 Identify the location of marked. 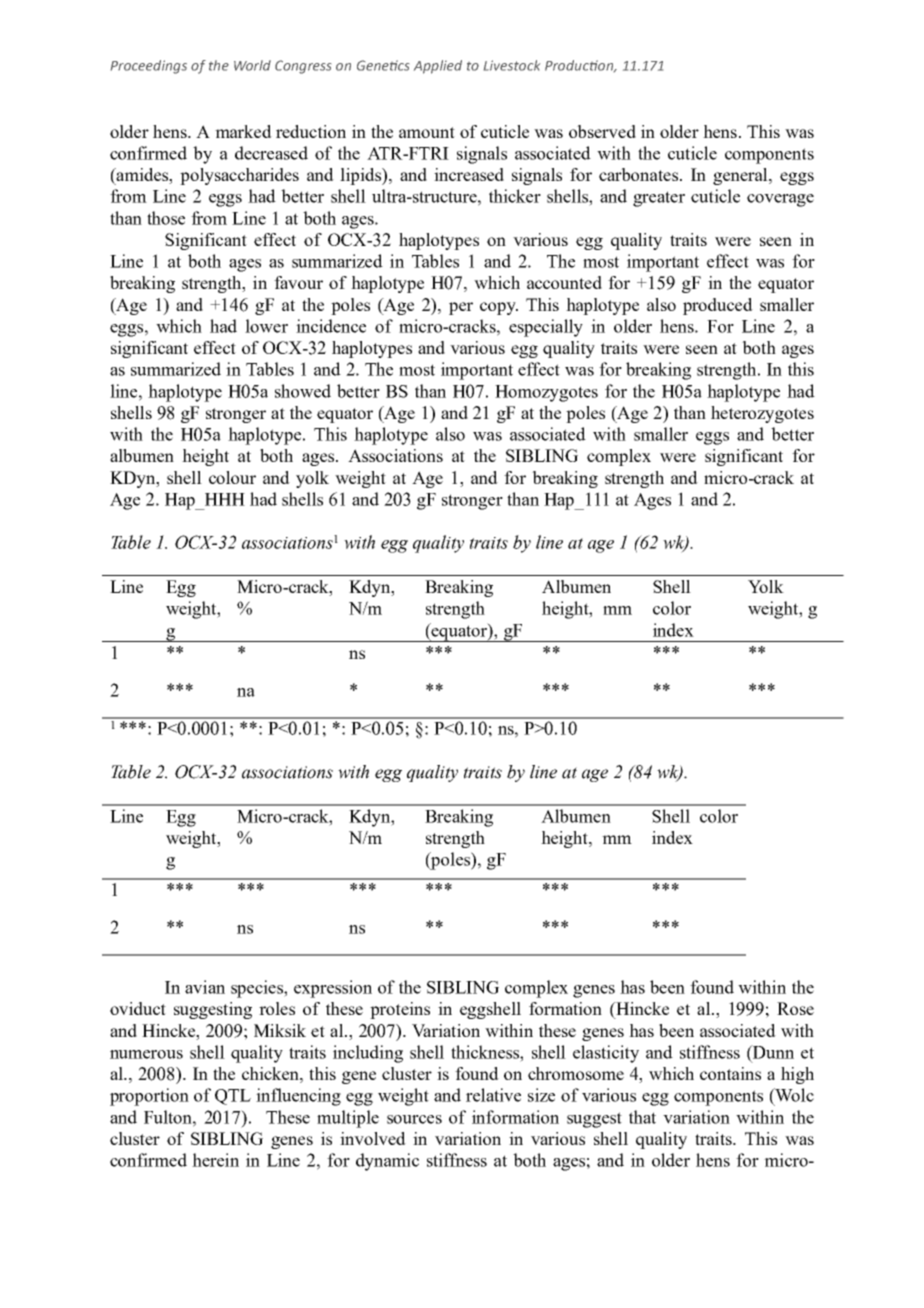
(243, 131).
